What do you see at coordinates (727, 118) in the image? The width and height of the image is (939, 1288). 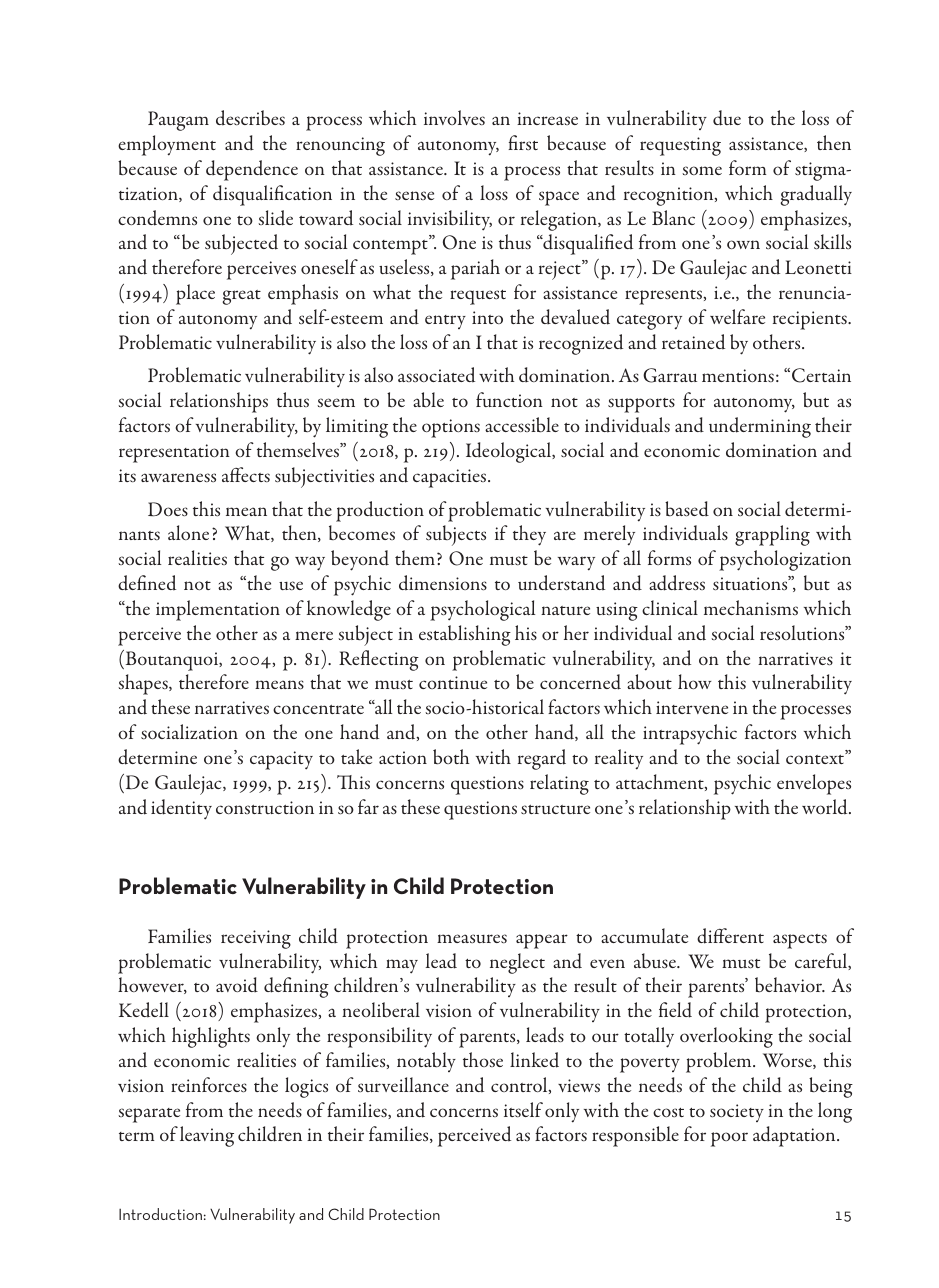 I see `due` at bounding box center [727, 118].
